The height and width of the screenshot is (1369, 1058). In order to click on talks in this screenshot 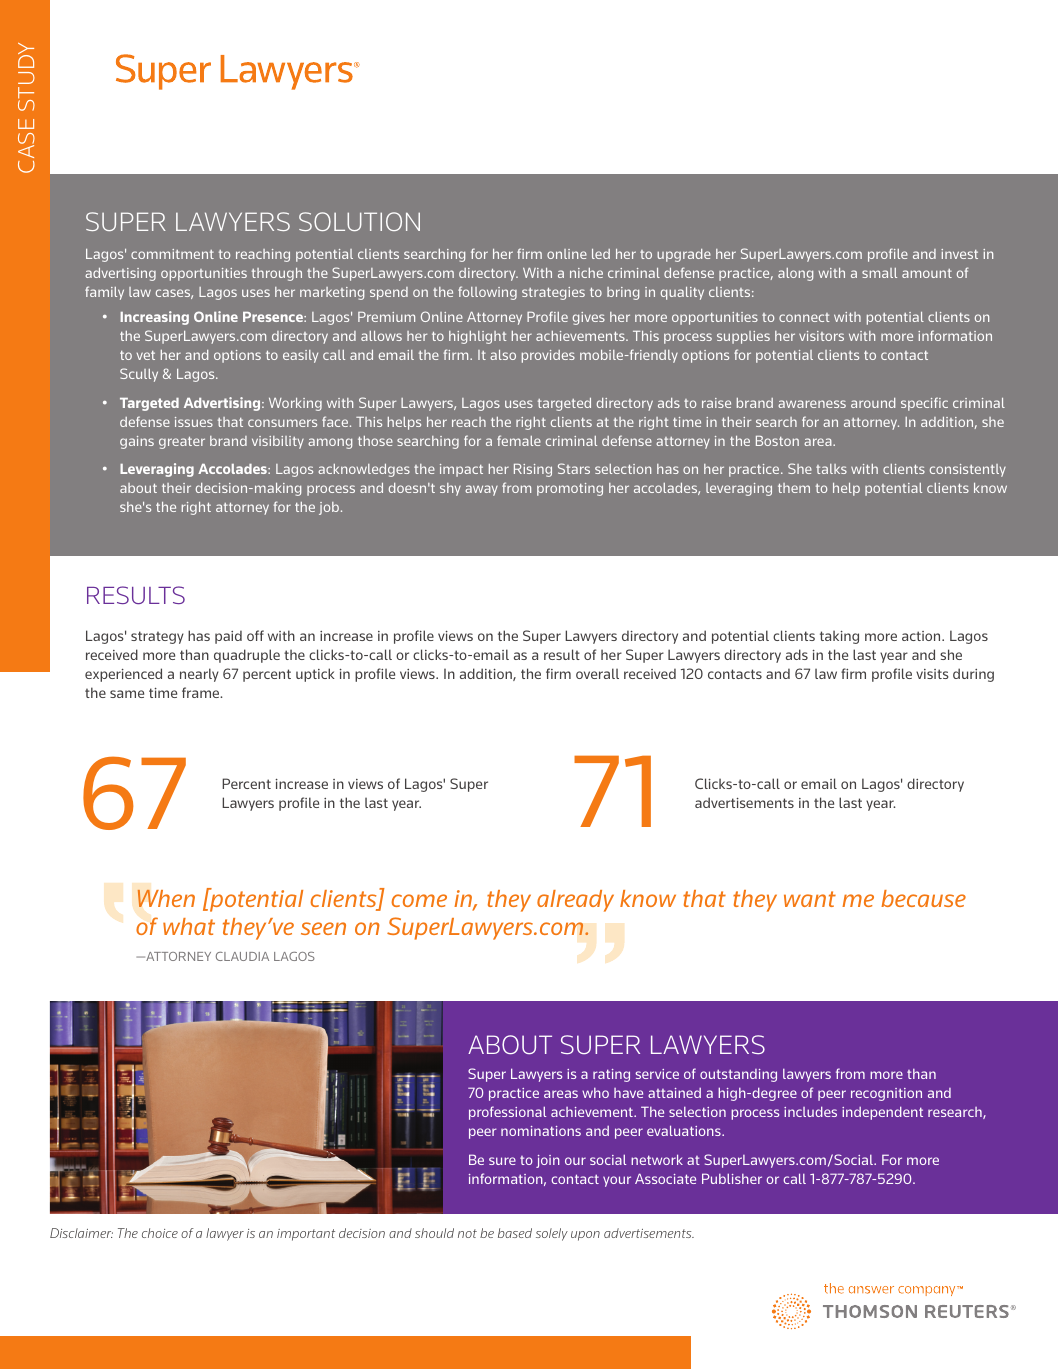, I will do `click(831, 469)`.
